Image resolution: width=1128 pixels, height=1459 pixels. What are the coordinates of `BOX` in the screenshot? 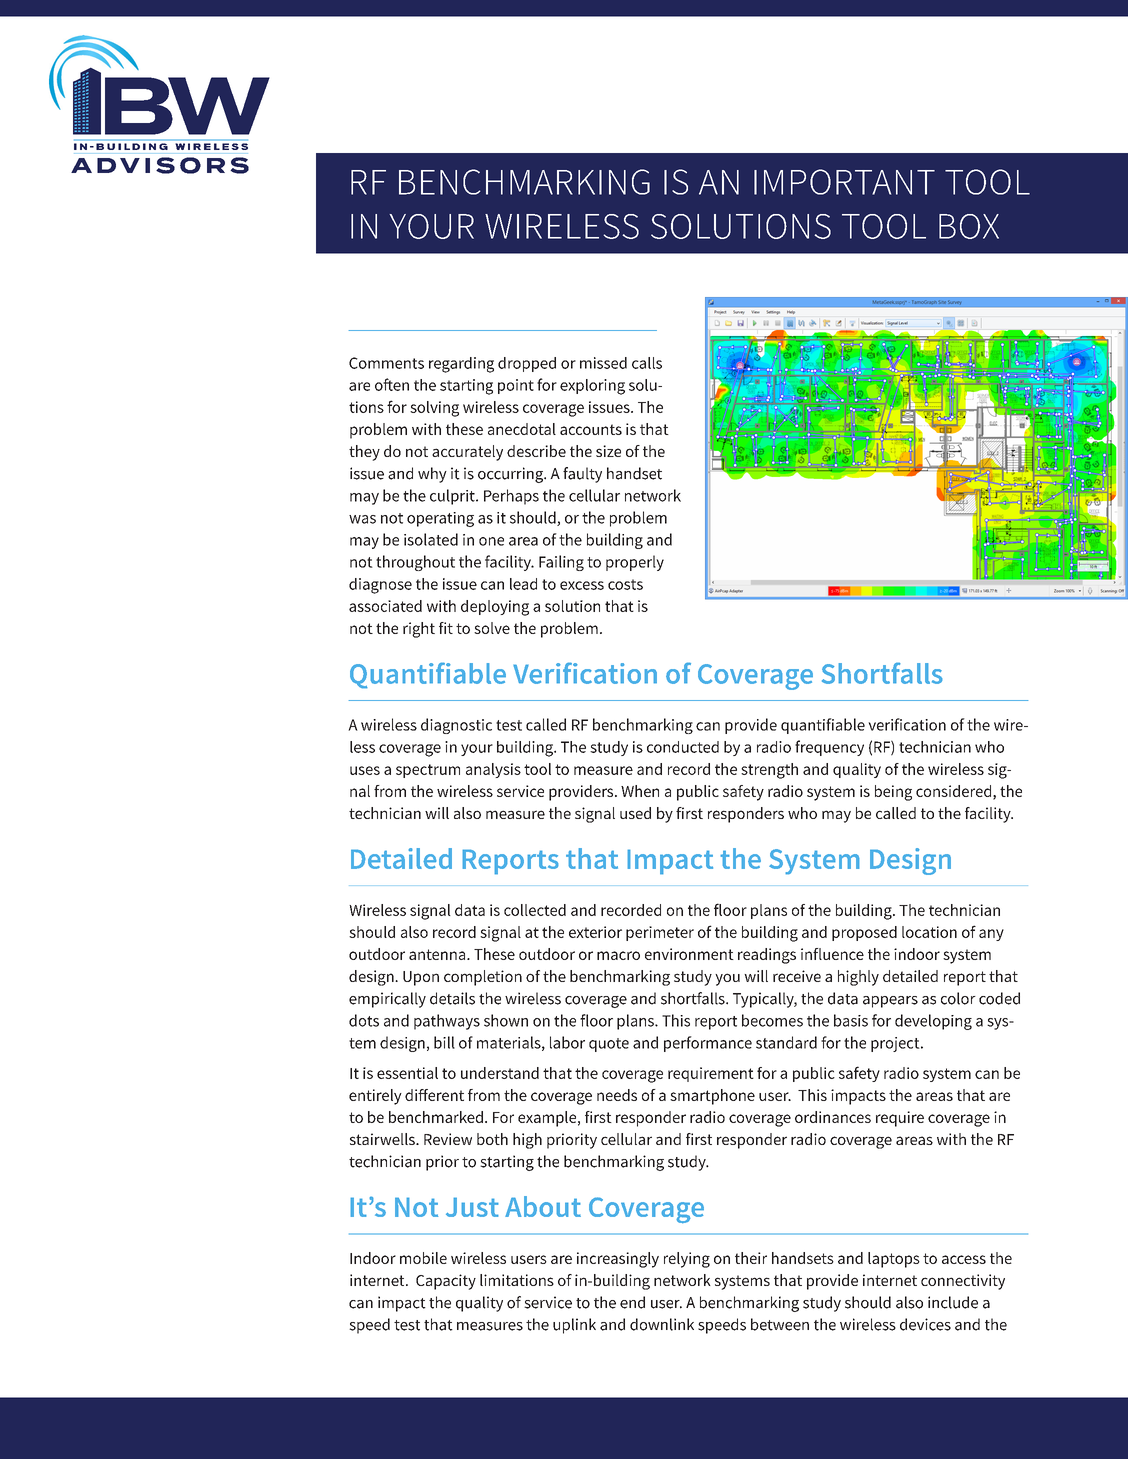 It's located at (969, 226).
